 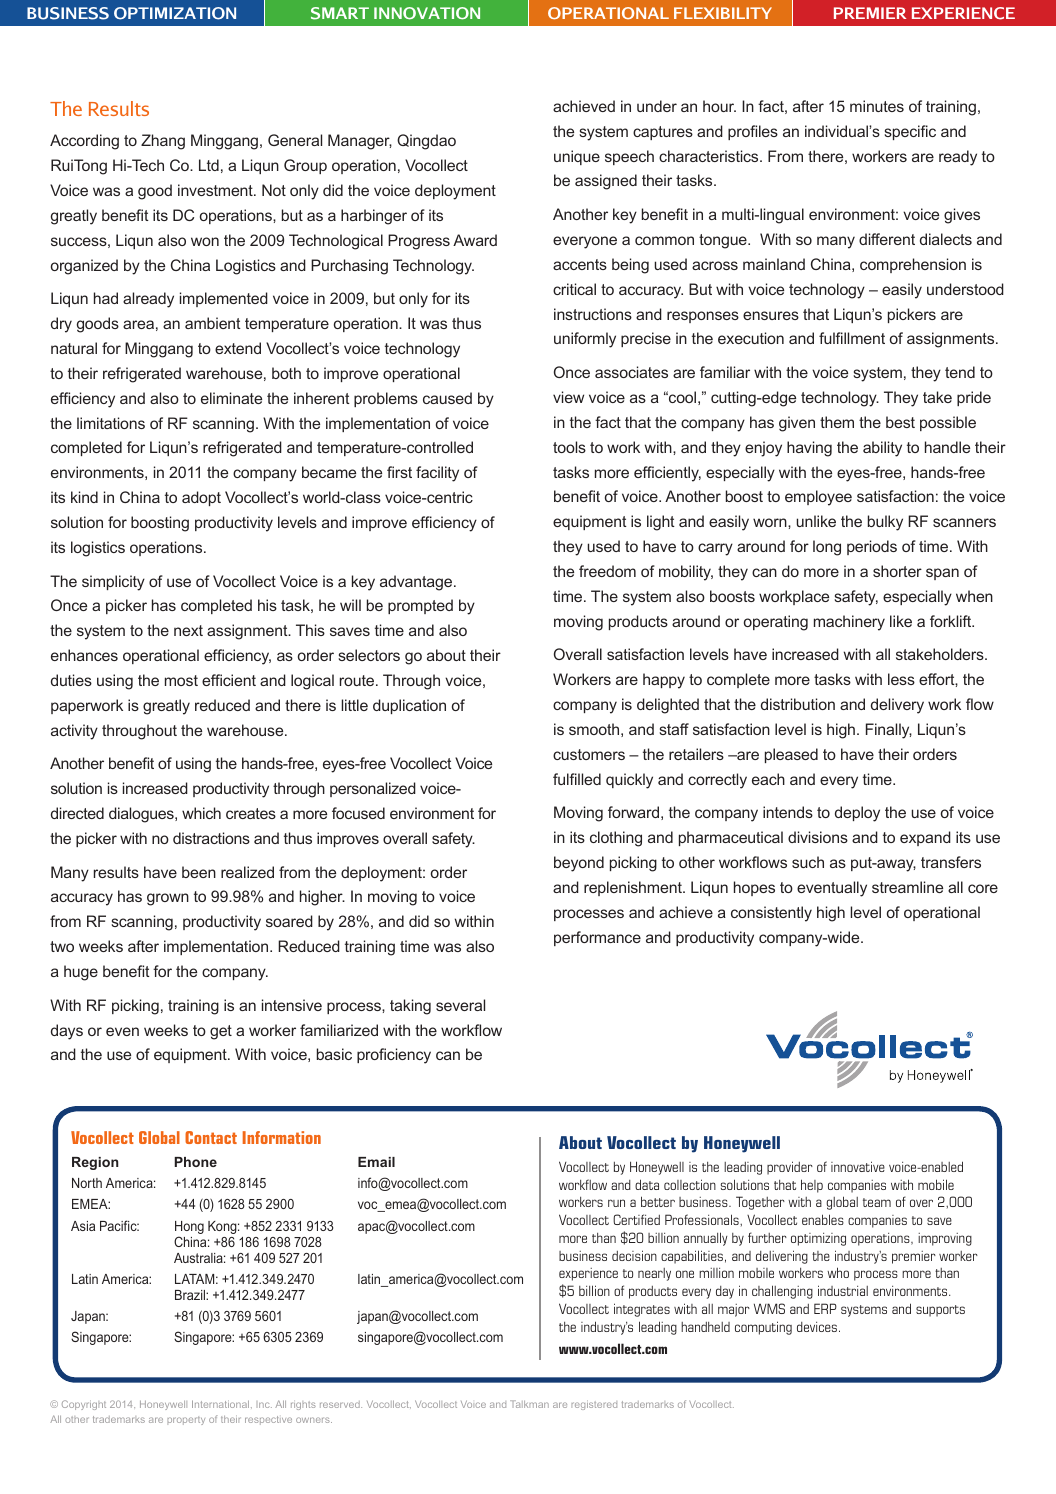 What do you see at coordinates (568, 397) in the screenshot?
I see `view` at bounding box center [568, 397].
